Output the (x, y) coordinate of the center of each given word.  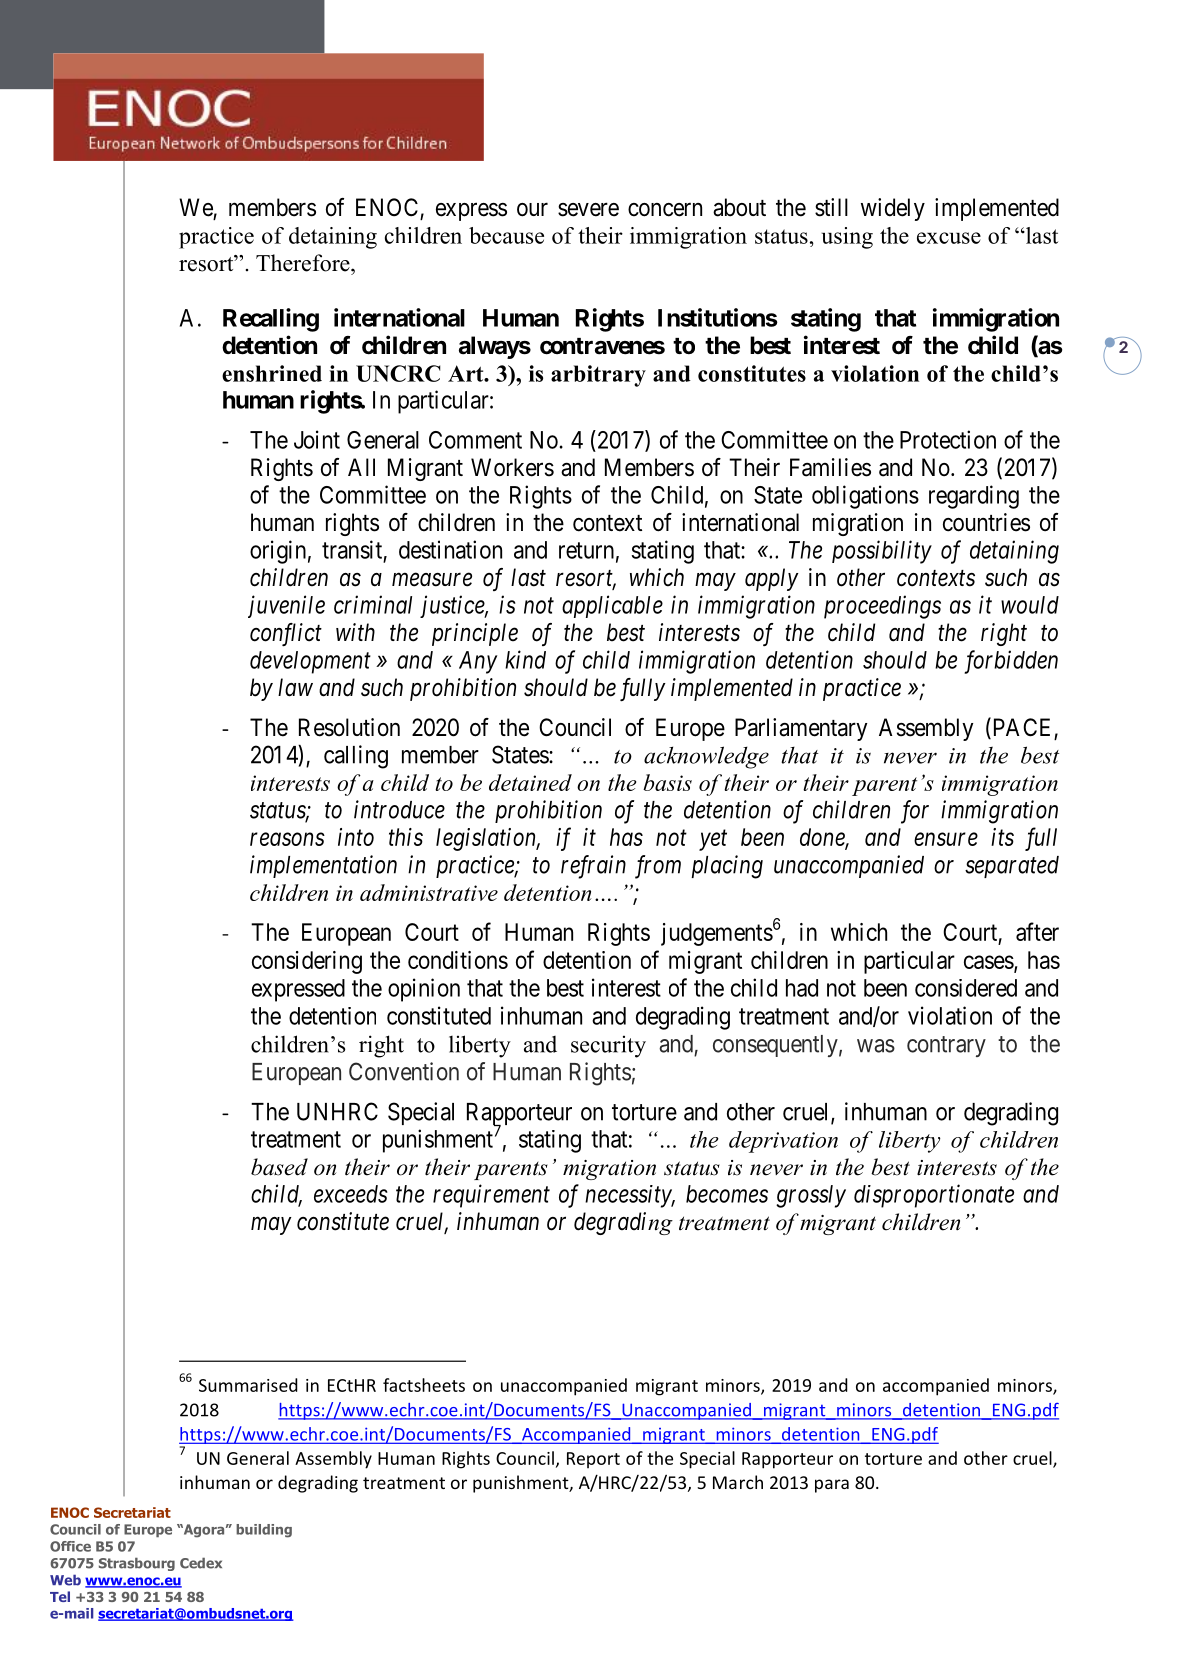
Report (593, 1460)
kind (525, 659)
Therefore (304, 263)
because (506, 235)
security (608, 1046)
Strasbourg (137, 1564)
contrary (946, 1046)
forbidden (1011, 662)
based (279, 1167)
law (295, 687)
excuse (949, 238)
